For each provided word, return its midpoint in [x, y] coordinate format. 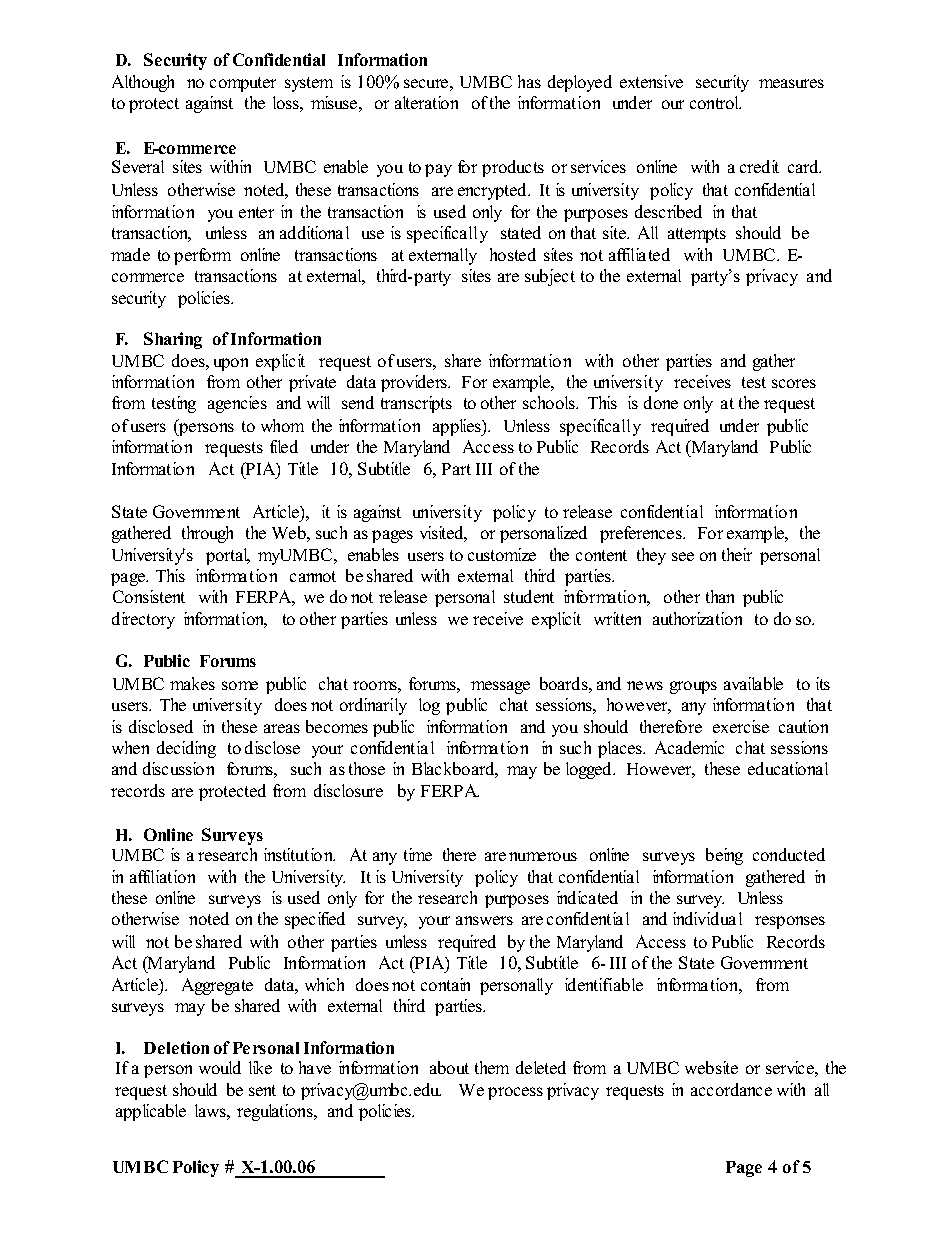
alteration [426, 102]
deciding [186, 749]
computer [243, 84]
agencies [237, 404]
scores [794, 383]
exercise [741, 726]
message [500, 687]
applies [458, 427]
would [220, 1067]
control [715, 102]
